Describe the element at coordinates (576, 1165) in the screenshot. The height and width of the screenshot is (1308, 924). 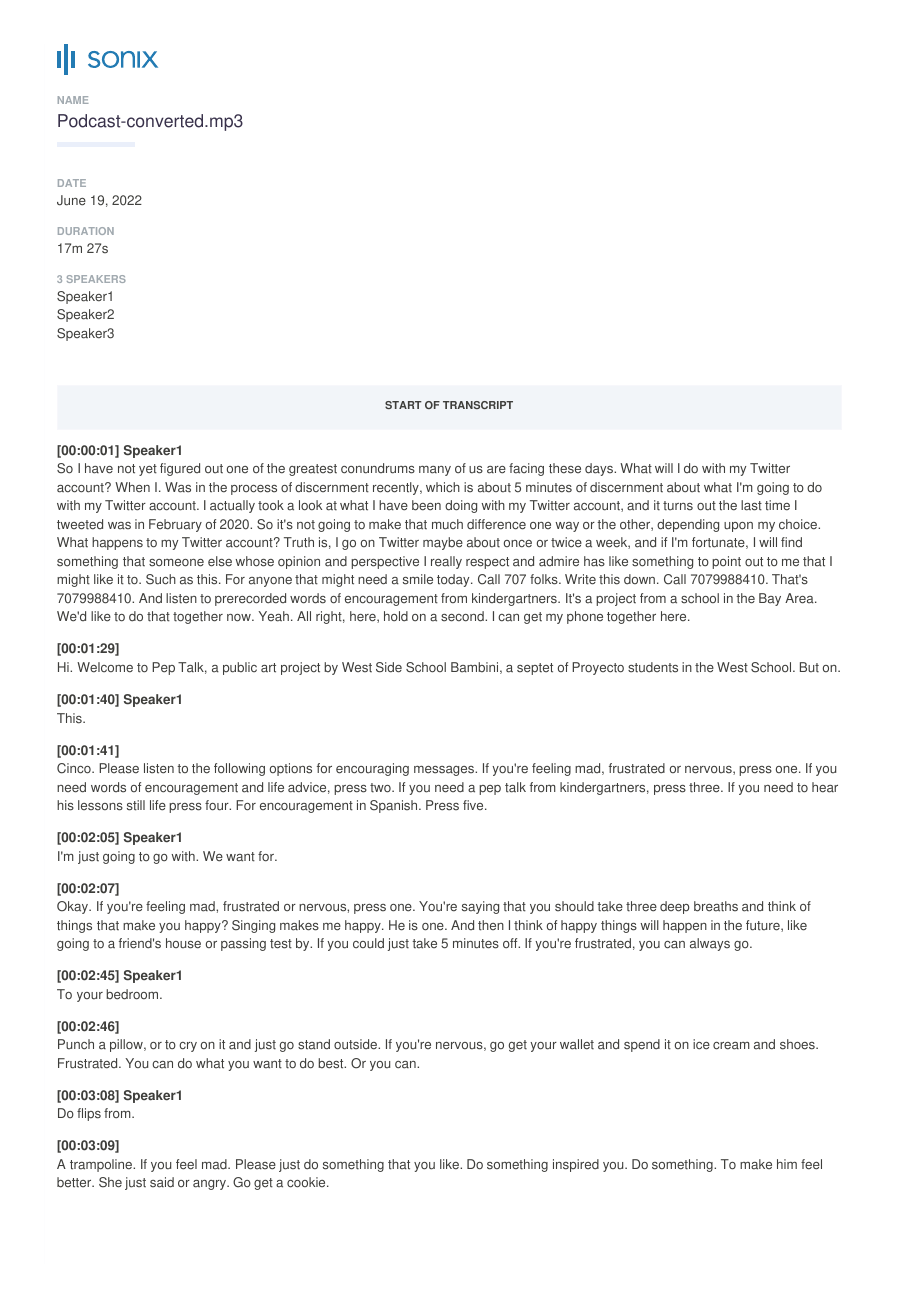
I see `inspired` at that location.
